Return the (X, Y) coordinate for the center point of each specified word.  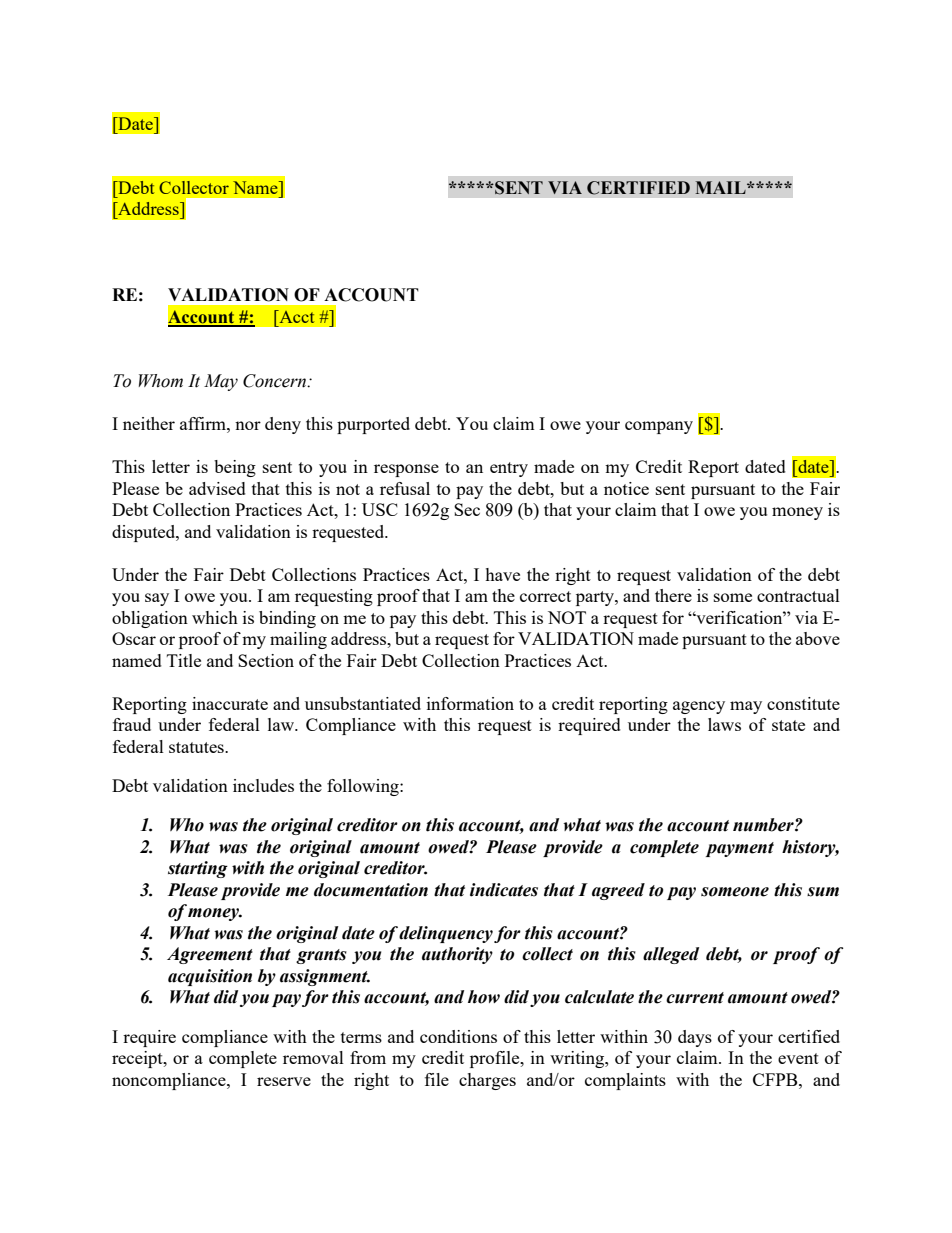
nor (248, 425)
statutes (197, 747)
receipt (138, 1059)
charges (487, 1081)
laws (724, 724)
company (659, 427)
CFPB (776, 1079)
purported (373, 425)
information (470, 703)
